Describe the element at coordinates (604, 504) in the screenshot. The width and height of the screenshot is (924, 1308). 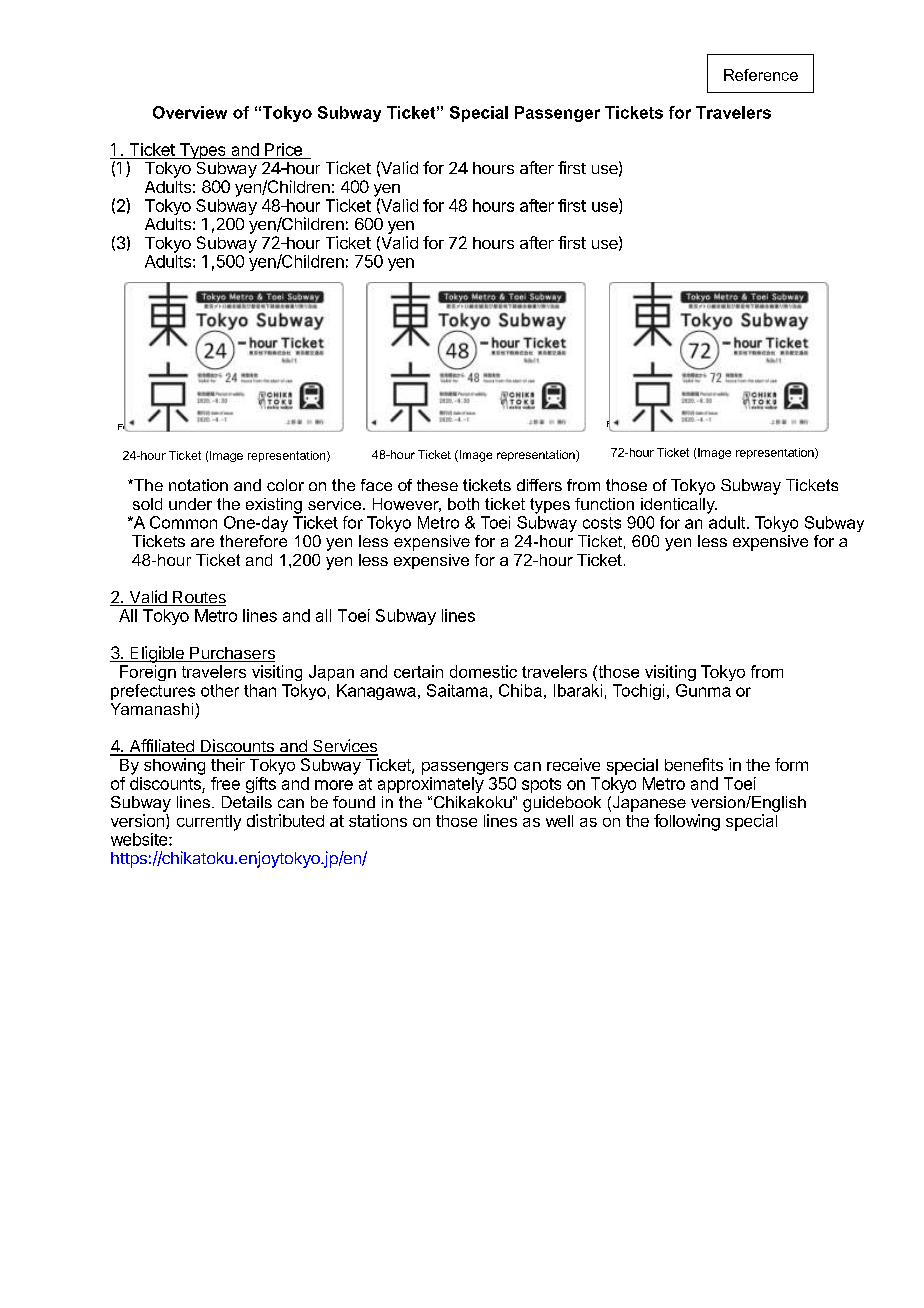
I see `function` at that location.
